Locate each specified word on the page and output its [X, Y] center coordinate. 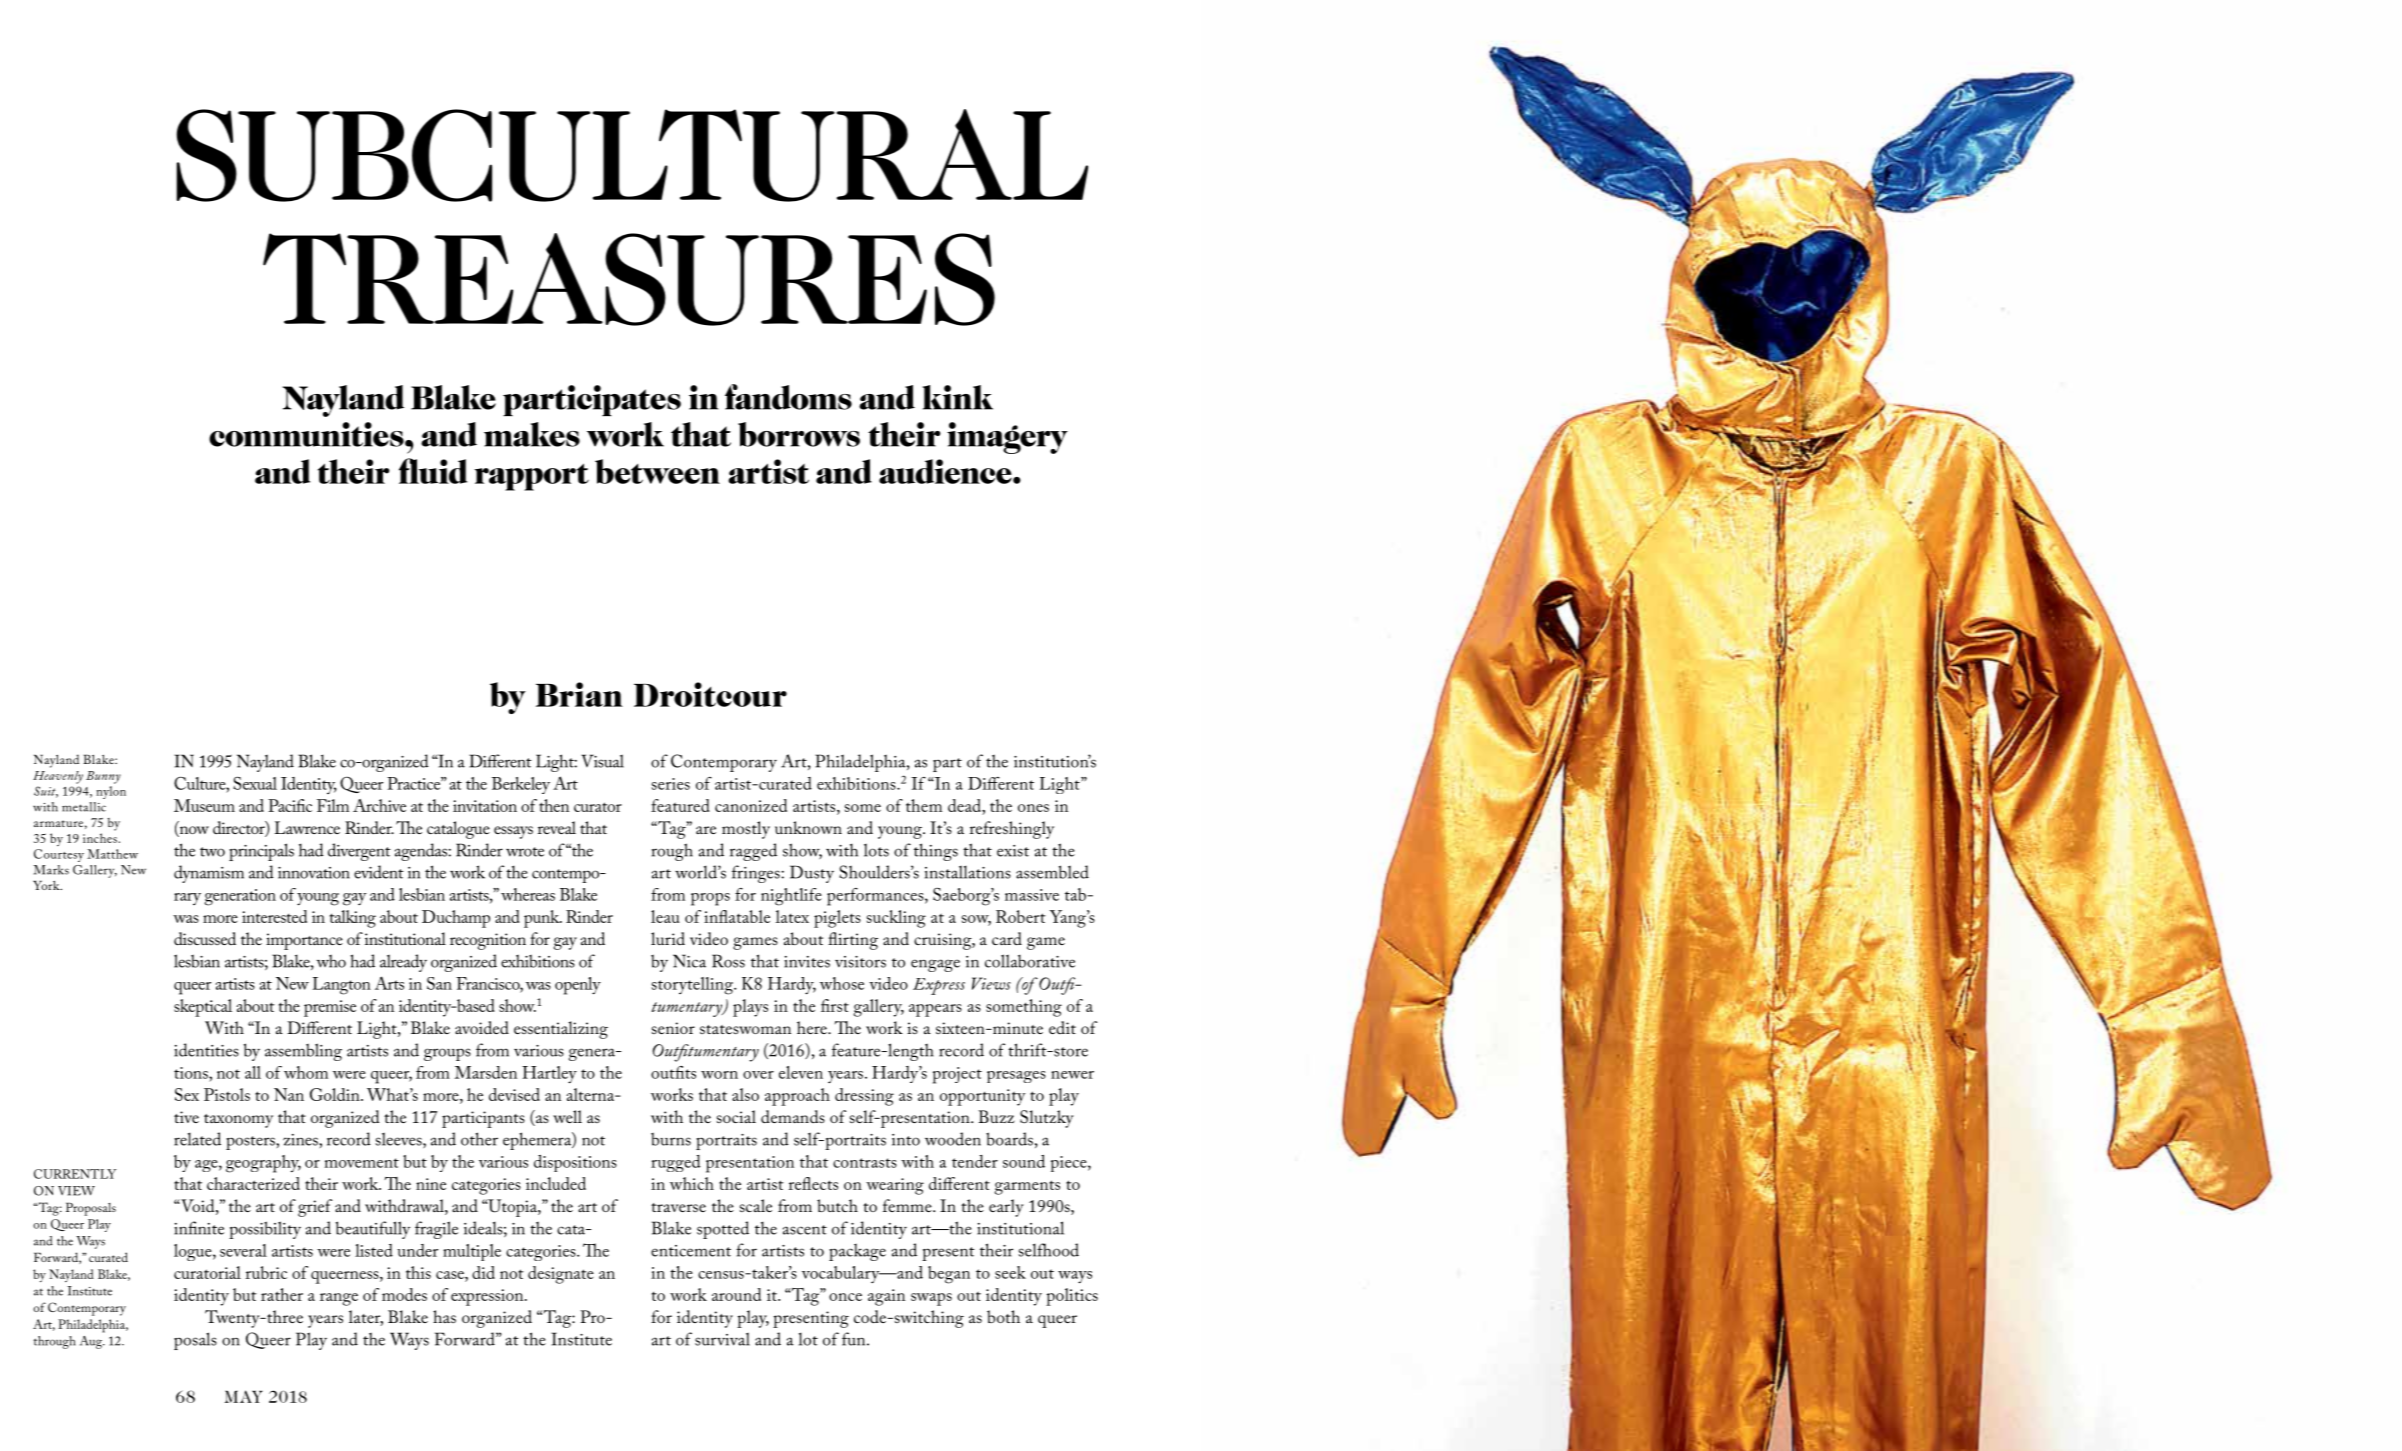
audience [946, 471]
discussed [205, 938]
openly [578, 986]
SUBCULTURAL [632, 155]
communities [307, 434]
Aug [92, 1342]
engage [935, 965]
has [444, 1316]
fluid [433, 471]
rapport [532, 477]
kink [958, 397]
